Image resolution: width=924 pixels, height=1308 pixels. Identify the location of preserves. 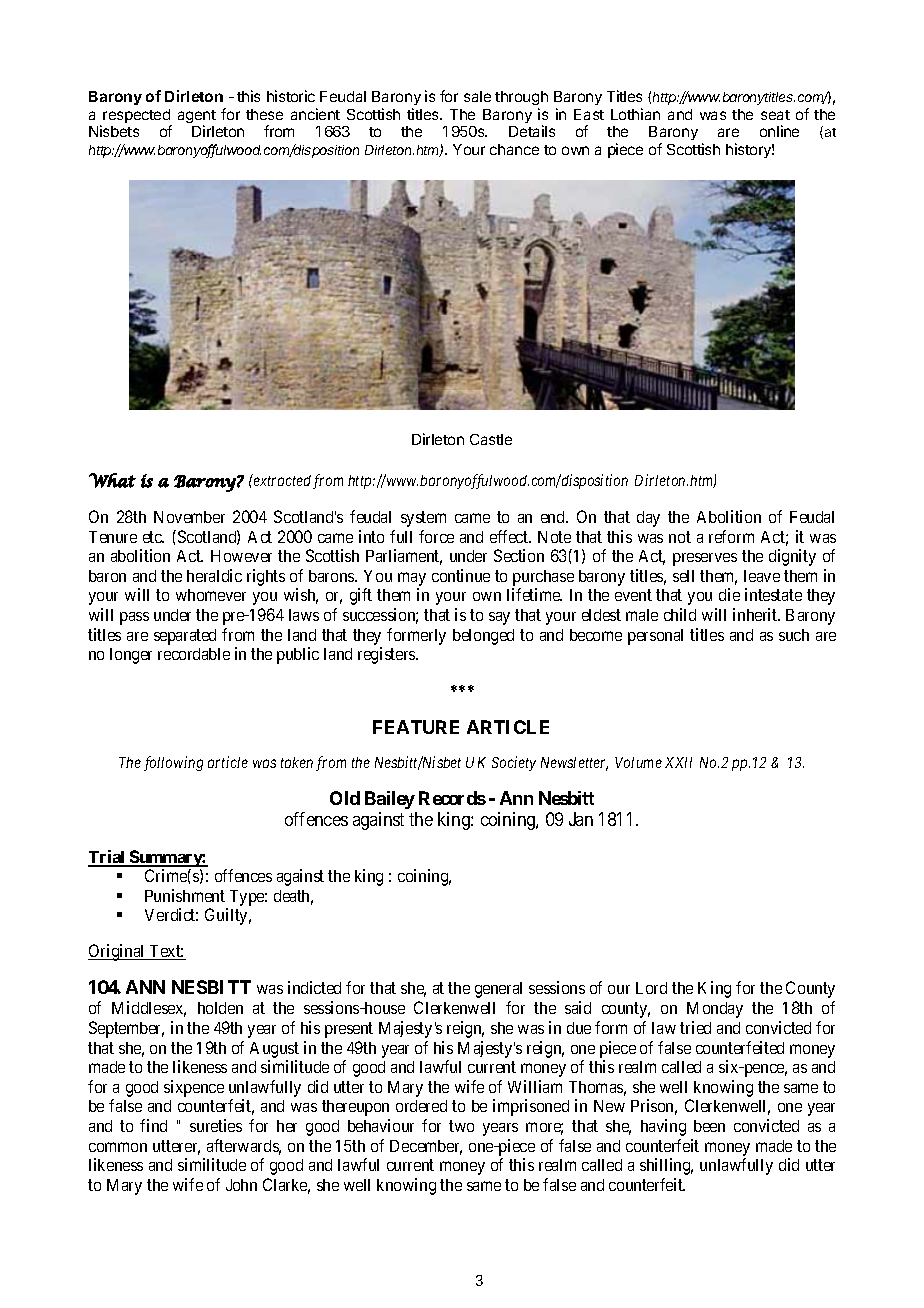
(705, 559).
